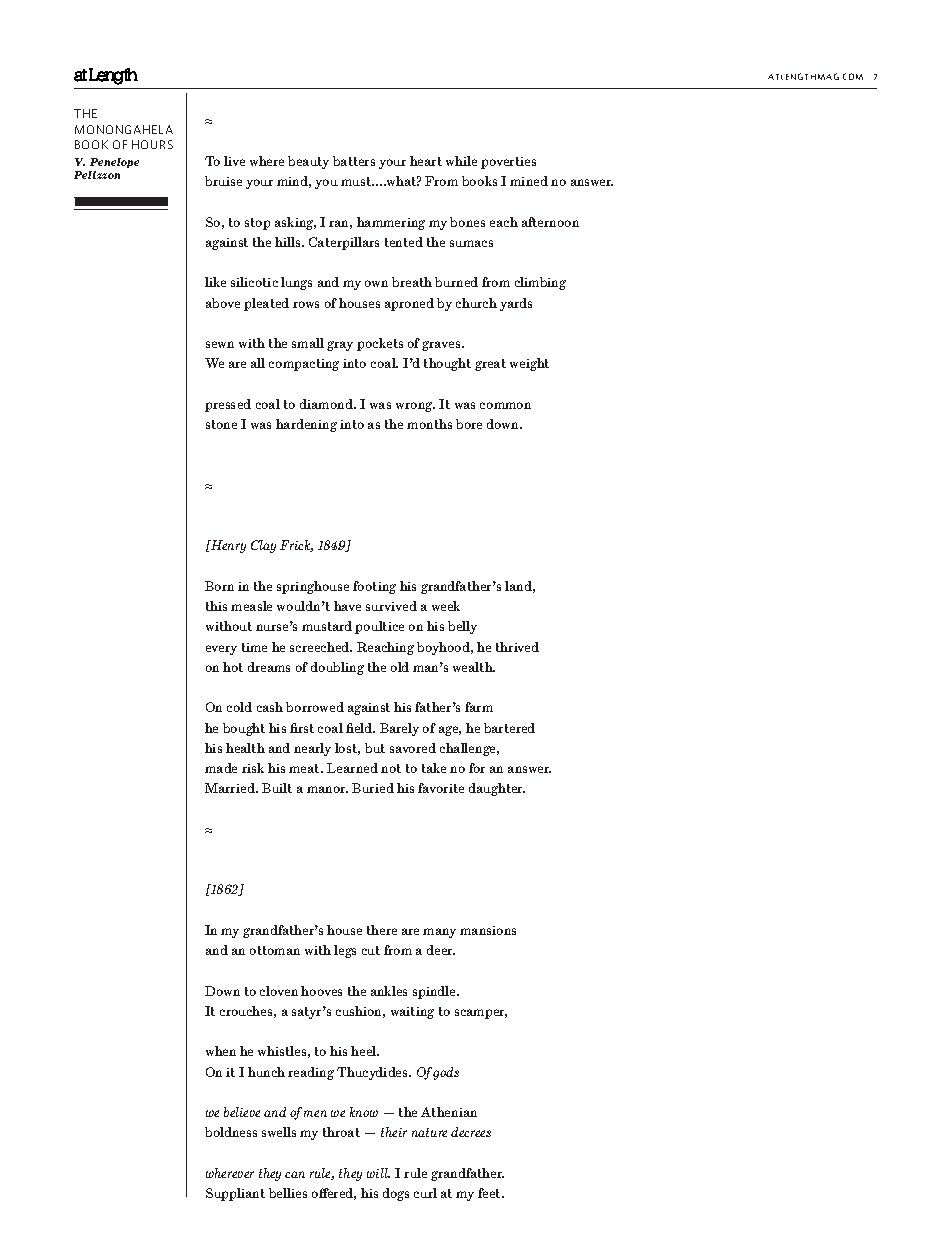 This document has width=952, height=1233. I want to click on batters, so click(354, 161).
